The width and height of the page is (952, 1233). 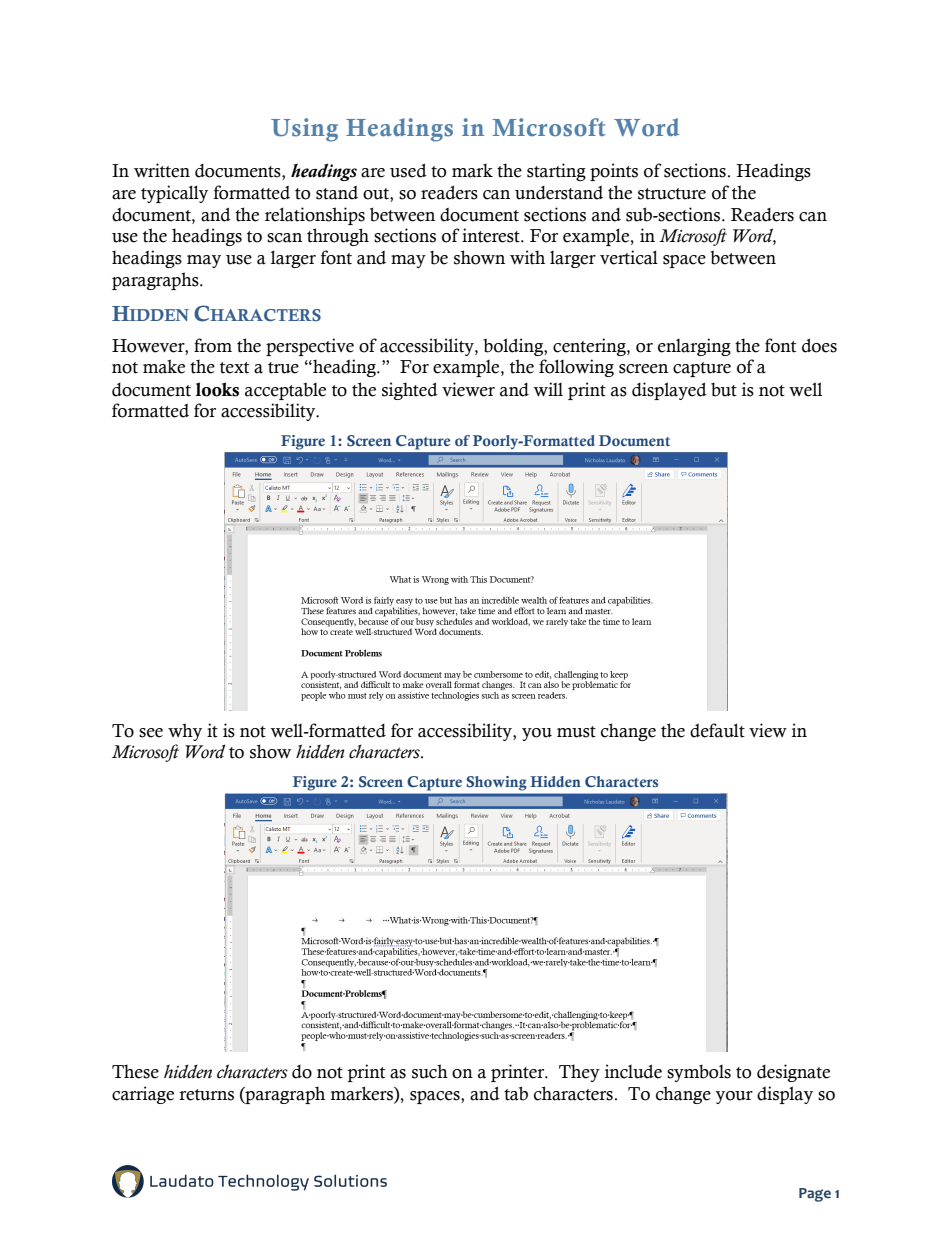 What do you see at coordinates (576, 732) in the page?
I see `must` at bounding box center [576, 732].
